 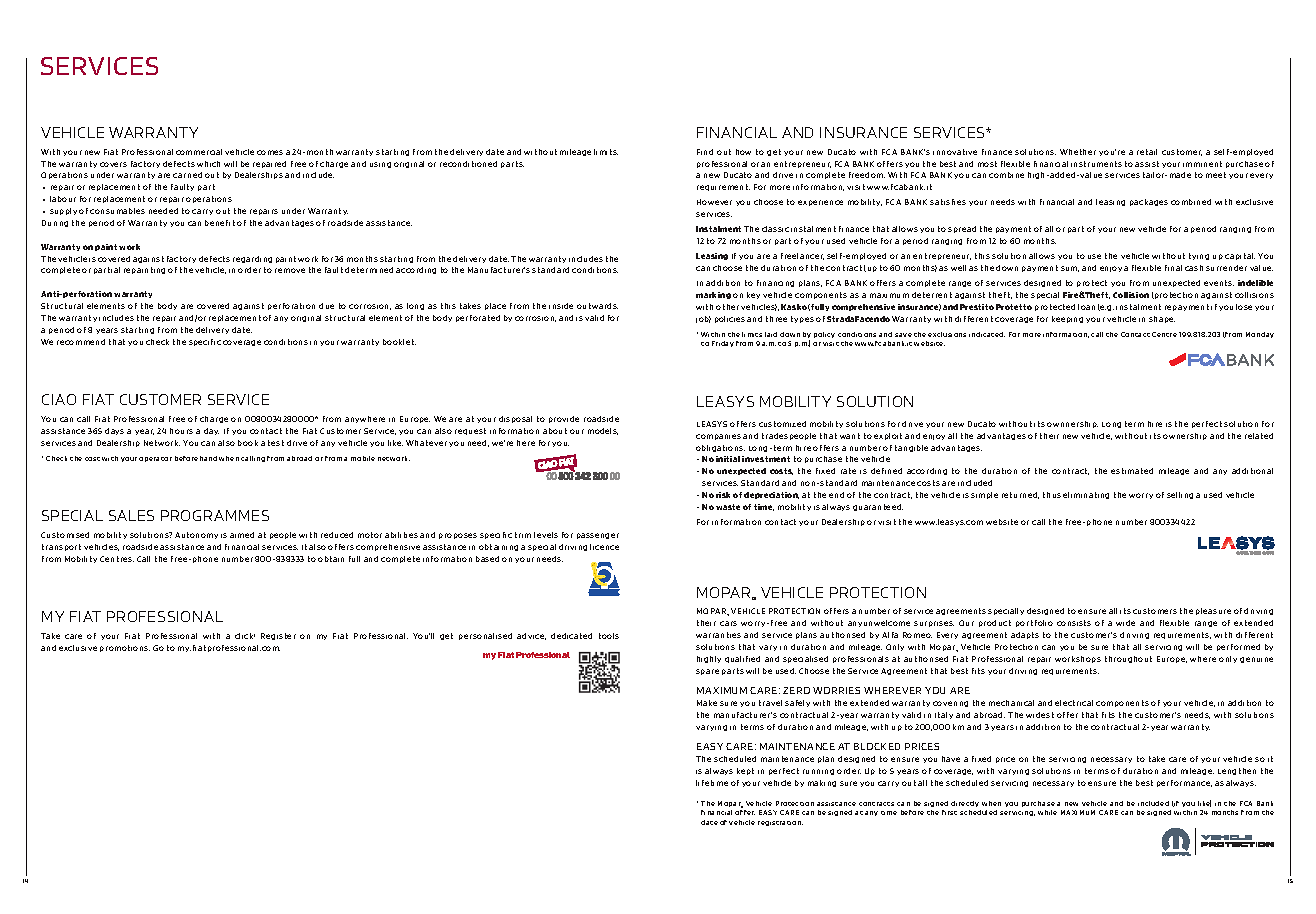 I want to click on instruments, so click(x=1096, y=164).
